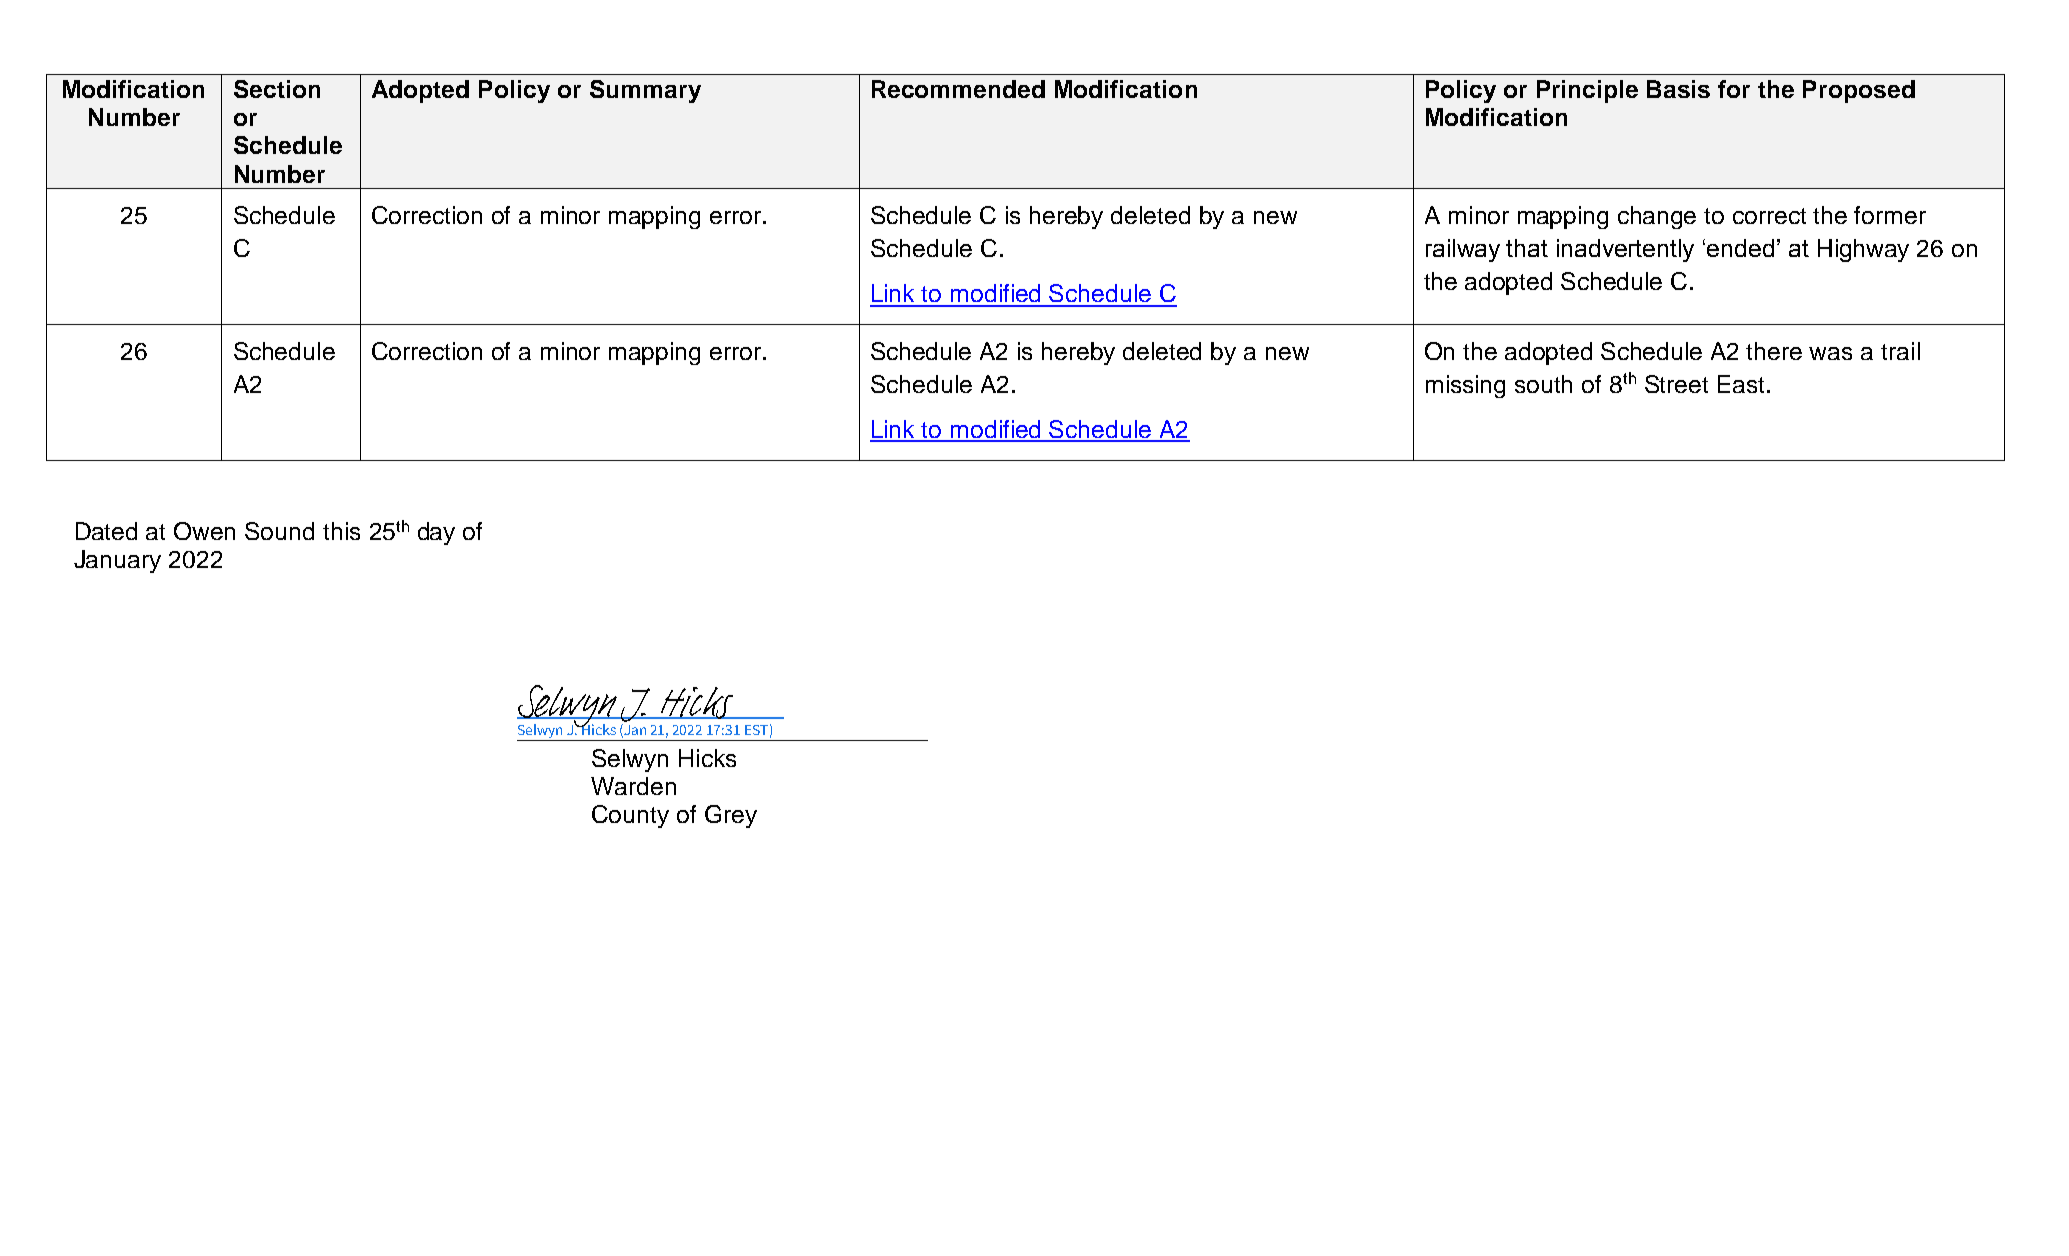  What do you see at coordinates (1527, 248) in the screenshot?
I see `that` at bounding box center [1527, 248].
